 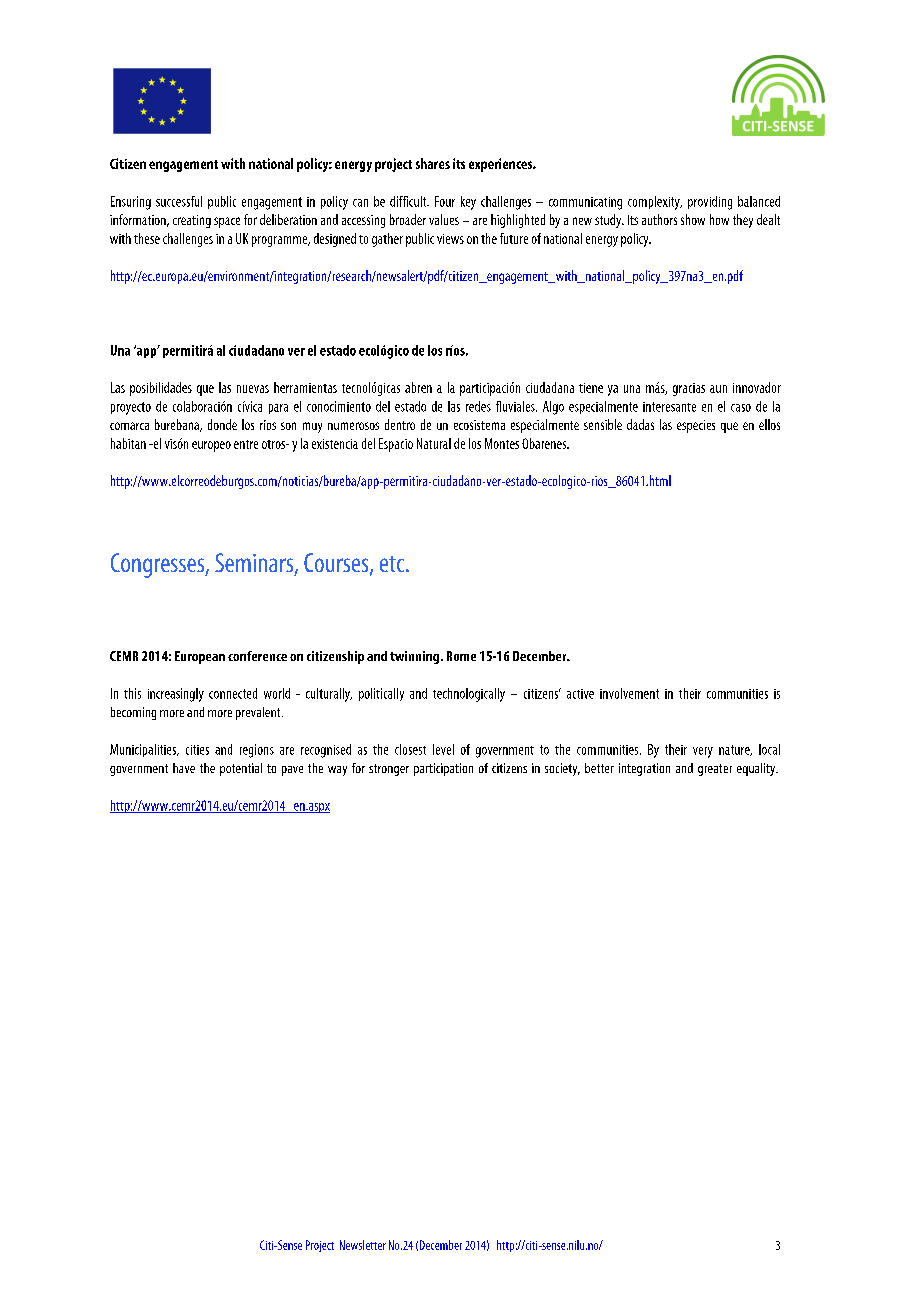 I want to click on Four, so click(x=445, y=201).
